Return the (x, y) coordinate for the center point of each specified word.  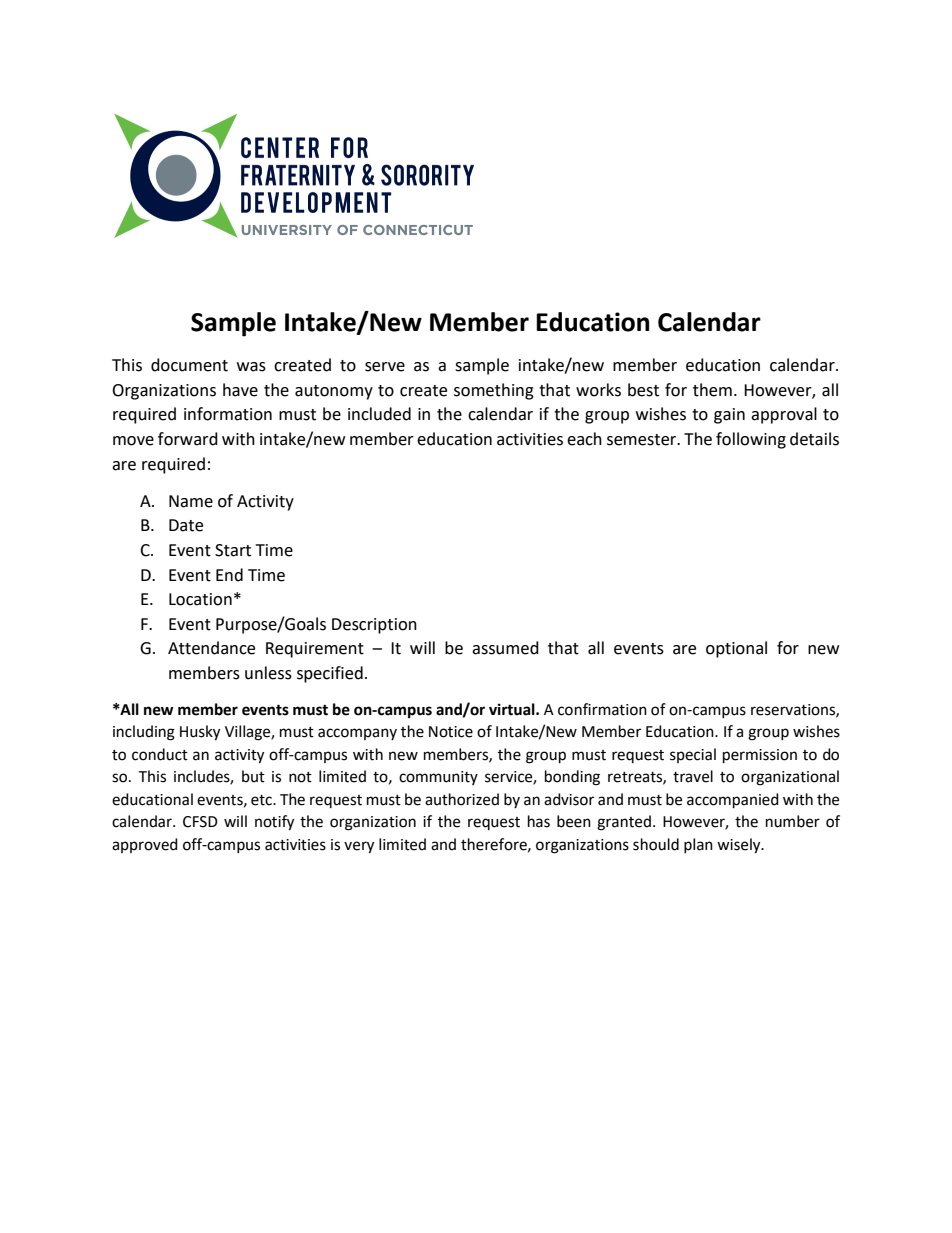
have (240, 390)
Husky (200, 733)
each (584, 439)
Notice (451, 732)
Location (200, 599)
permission (760, 756)
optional (736, 649)
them (712, 390)
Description (374, 626)
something (494, 391)
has (539, 821)
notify (274, 823)
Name (191, 501)
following (751, 440)
